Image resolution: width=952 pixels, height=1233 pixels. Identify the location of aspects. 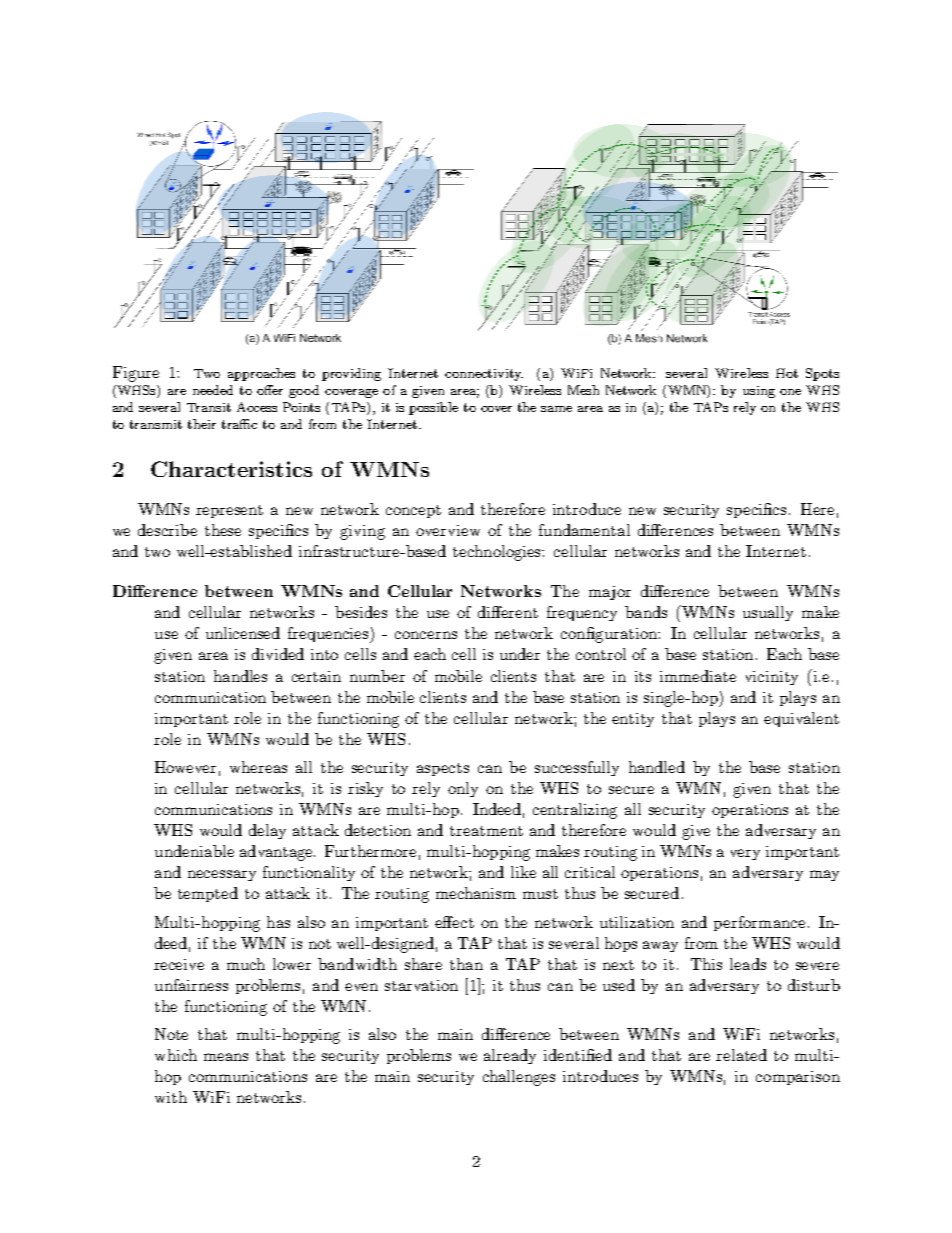
(443, 769).
